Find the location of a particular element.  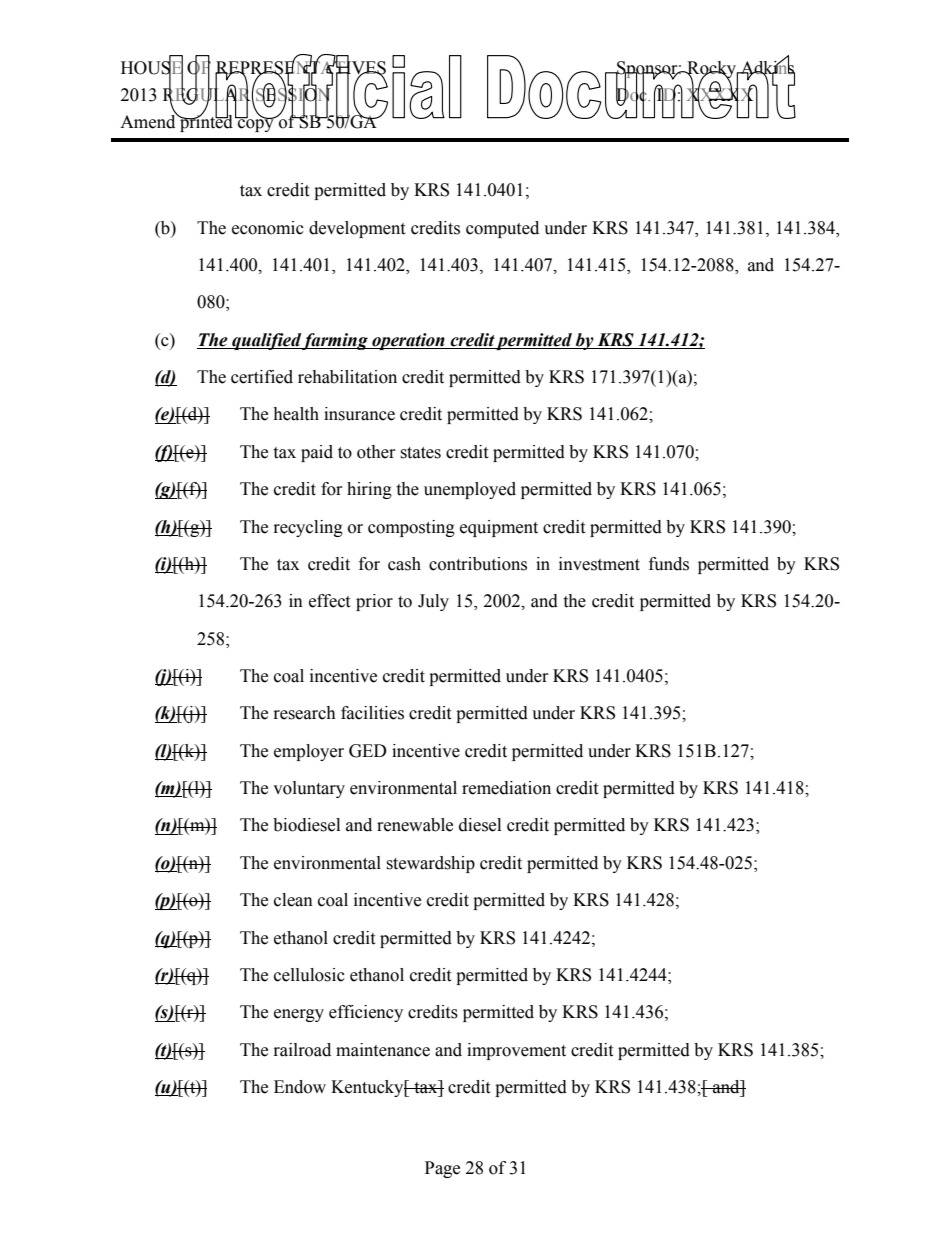

stewardship is located at coordinates (430, 864).
